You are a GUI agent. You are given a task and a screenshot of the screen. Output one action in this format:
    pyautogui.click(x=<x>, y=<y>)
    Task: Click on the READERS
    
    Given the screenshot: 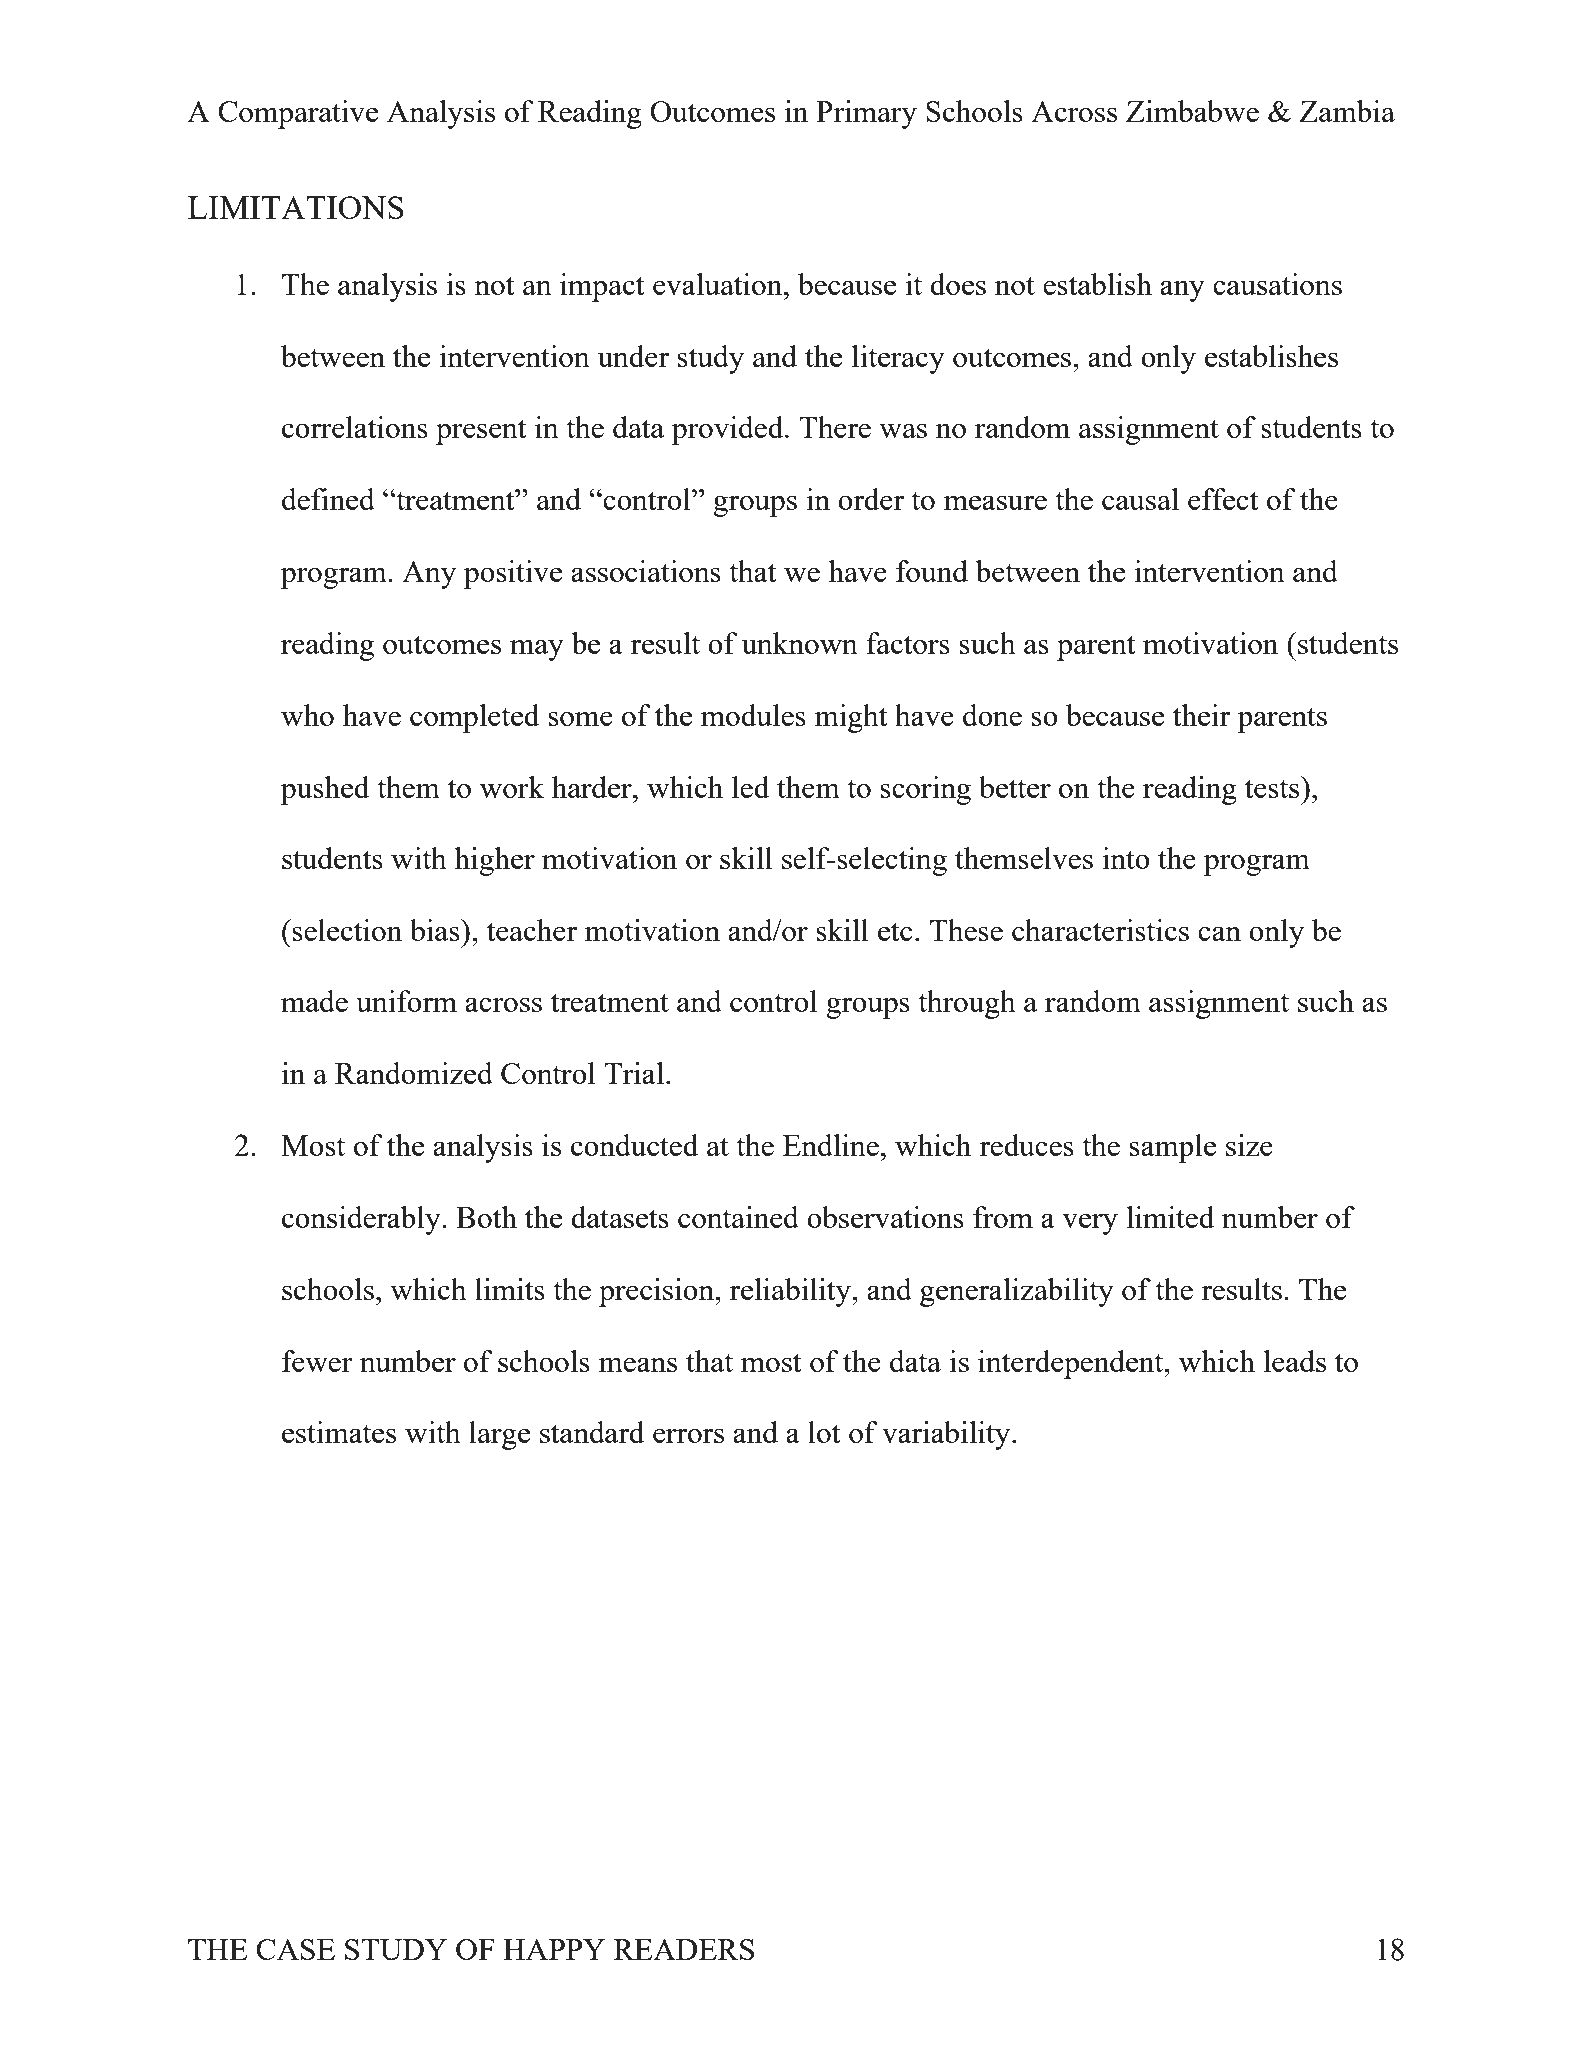 What is the action you would take?
    pyautogui.click(x=684, y=1949)
